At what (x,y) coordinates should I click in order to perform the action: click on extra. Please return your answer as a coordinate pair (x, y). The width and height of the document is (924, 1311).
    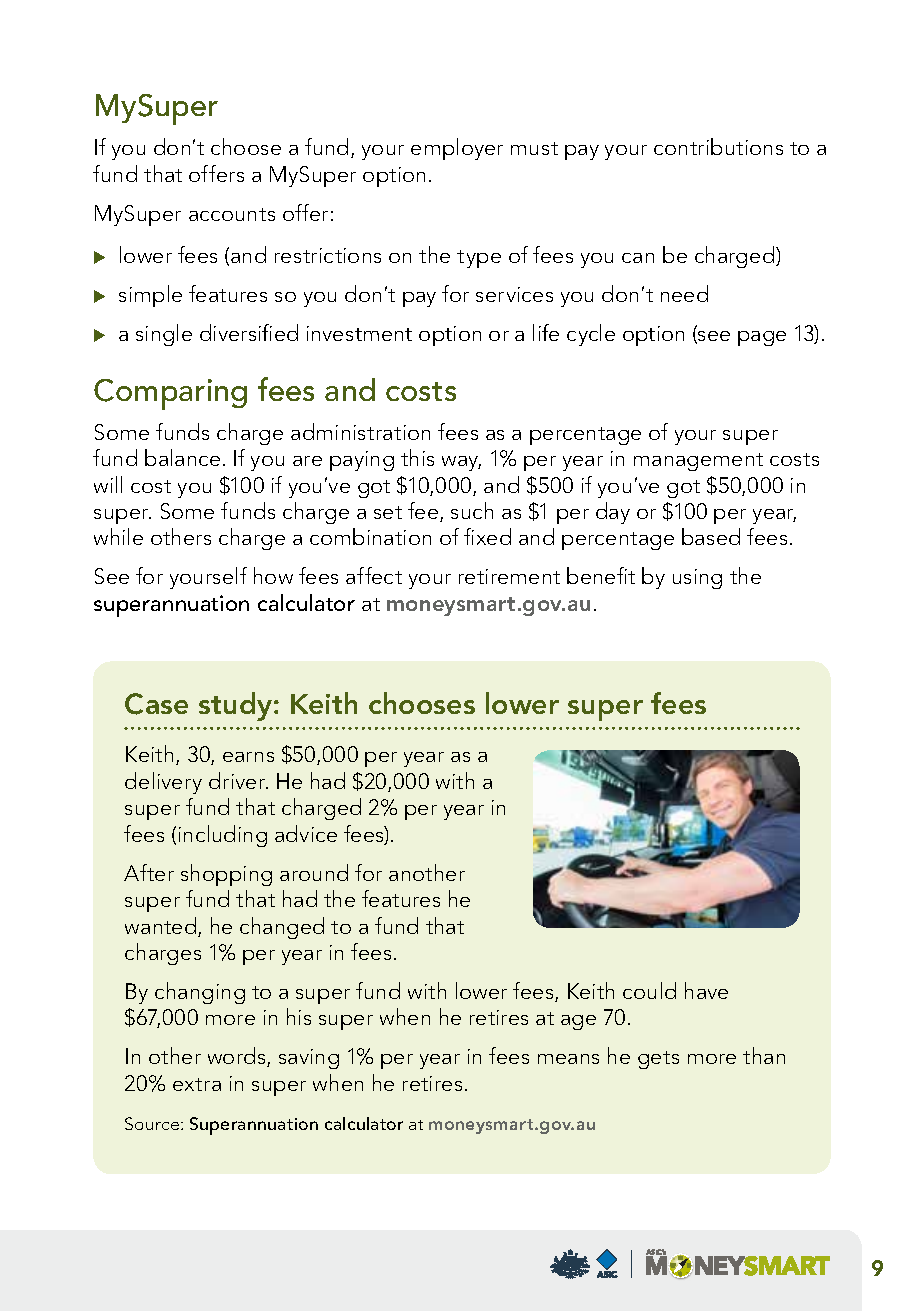
    Looking at the image, I should click on (197, 1084).
